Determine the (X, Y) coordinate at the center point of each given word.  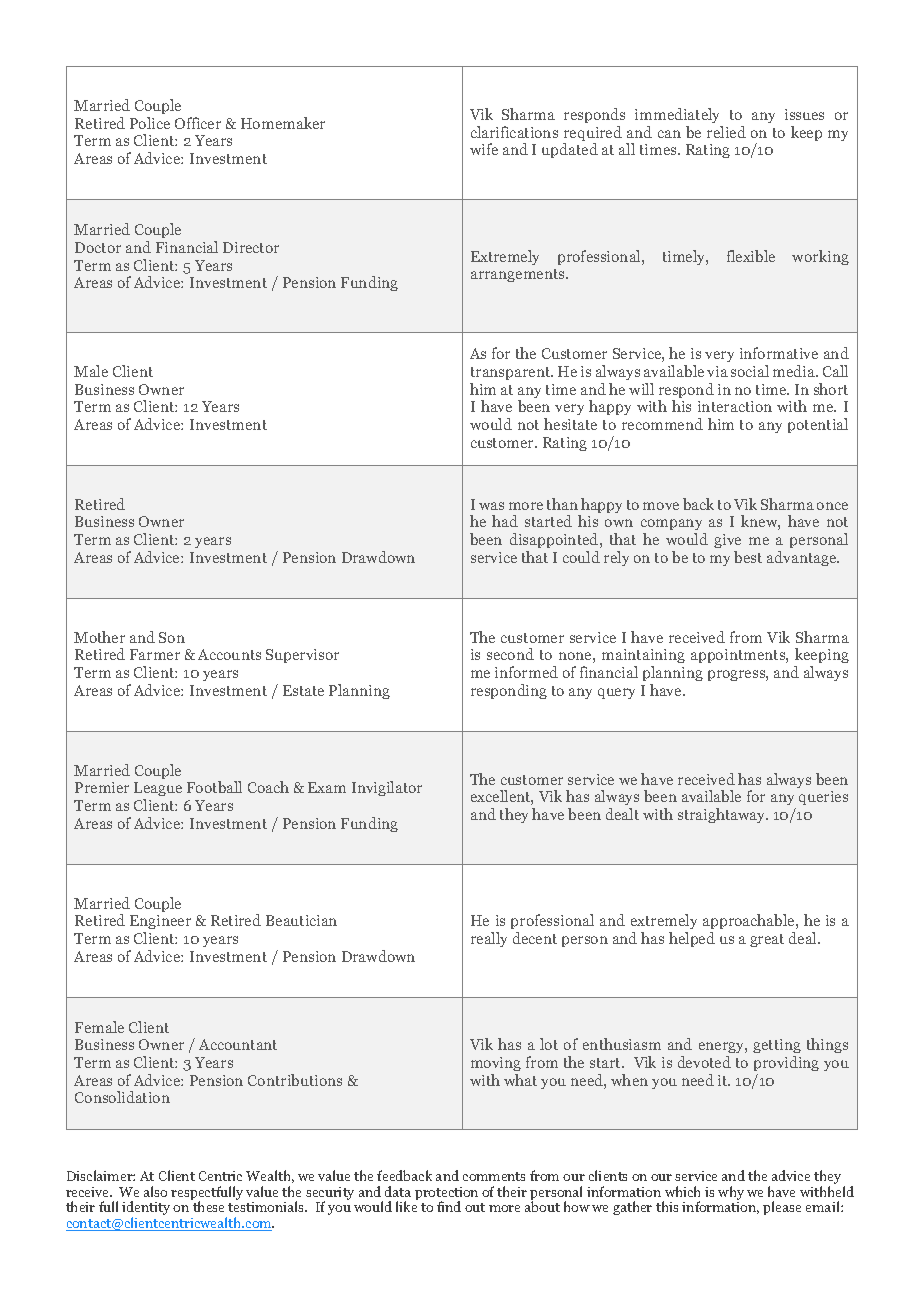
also (155, 1191)
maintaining (643, 658)
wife (484, 149)
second (510, 654)
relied (726, 132)
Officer (198, 123)
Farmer (155, 654)
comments (494, 1176)
